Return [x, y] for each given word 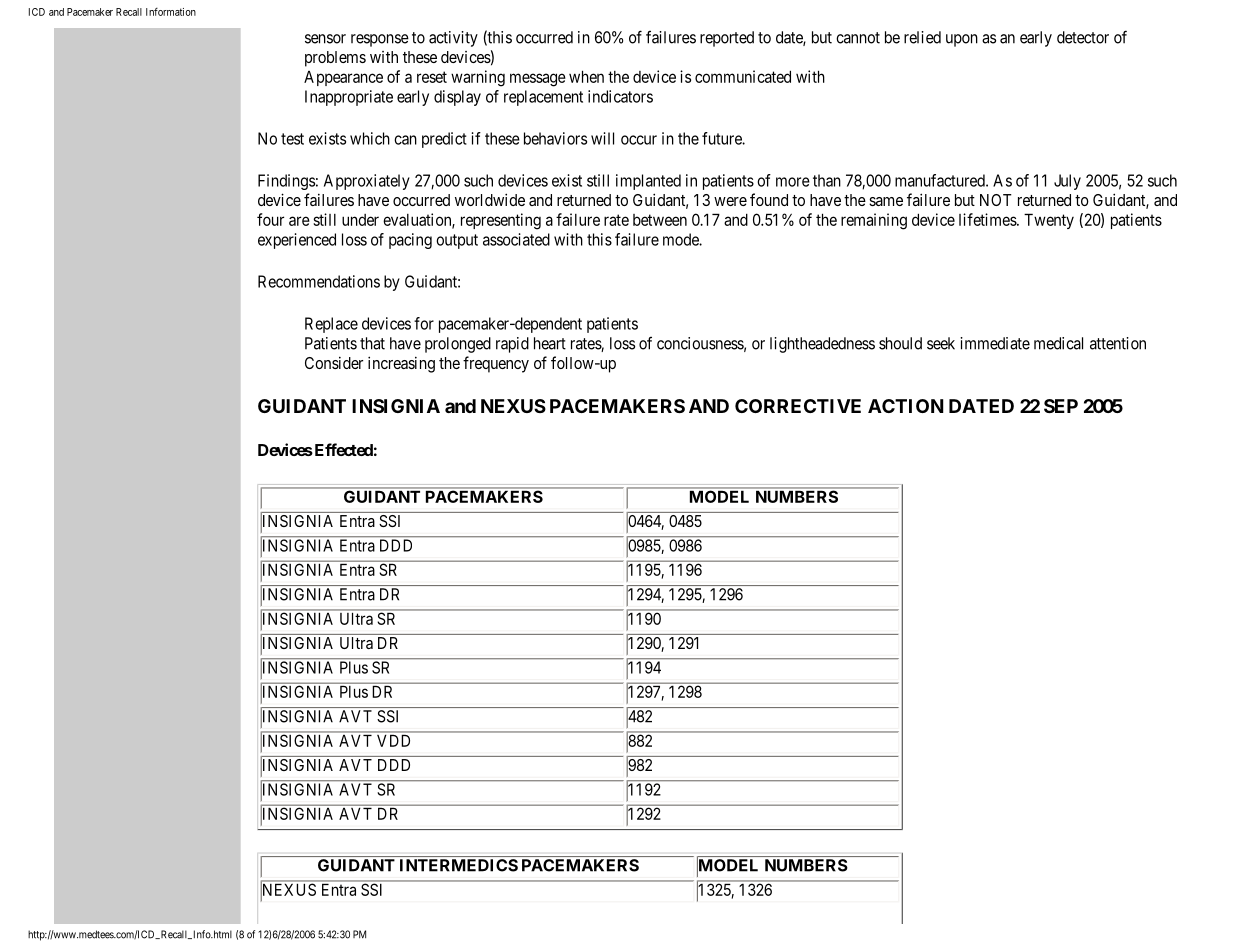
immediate [995, 343]
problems [335, 59]
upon [962, 40]
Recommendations [319, 281]
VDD [393, 741]
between [660, 220]
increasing [401, 364]
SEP [1061, 406]
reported [727, 39]
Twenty [1049, 221]
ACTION [906, 406]
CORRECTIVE [798, 406]
